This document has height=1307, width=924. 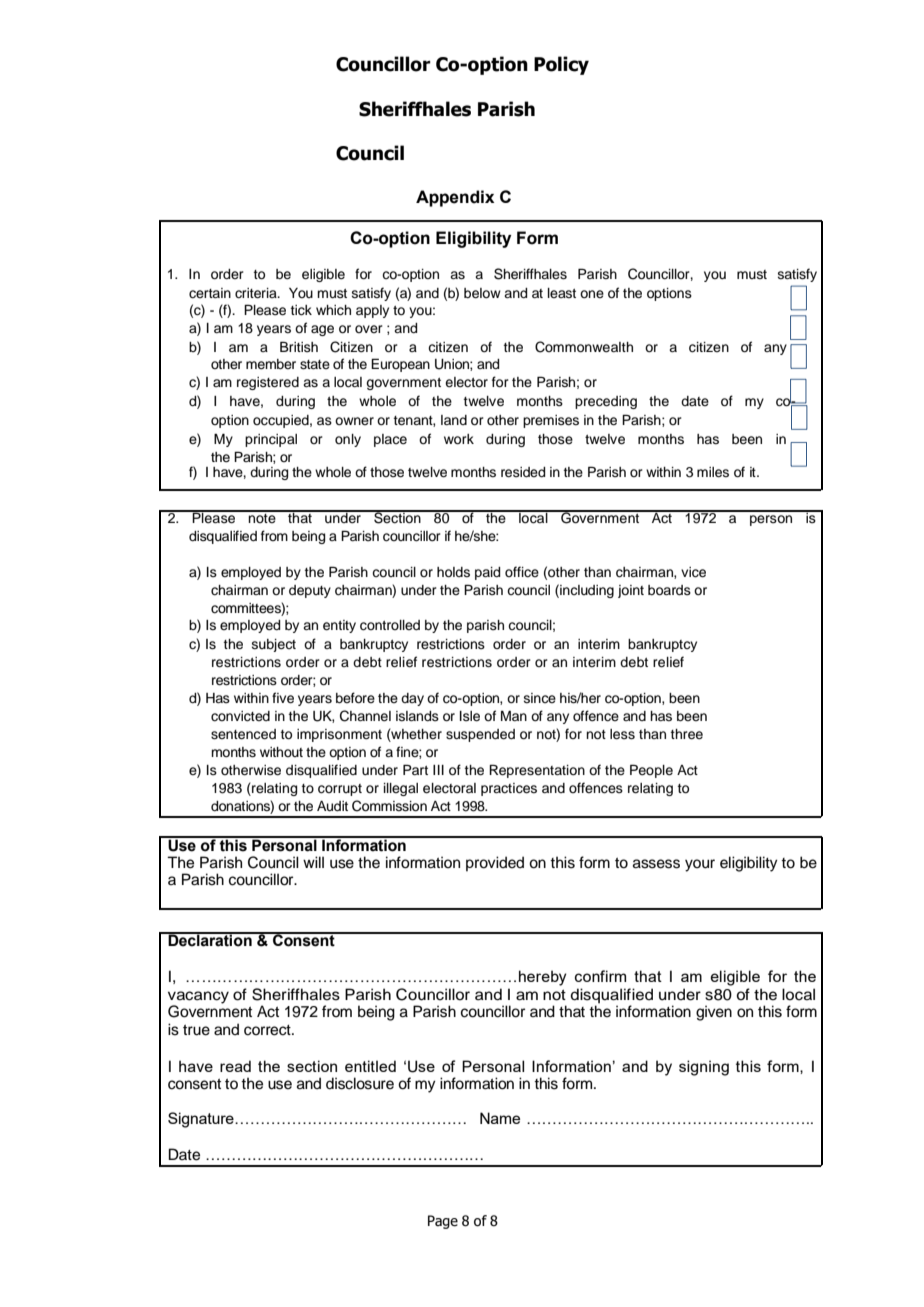 What do you see at coordinates (561, 65) in the document?
I see `Policy` at bounding box center [561, 65].
